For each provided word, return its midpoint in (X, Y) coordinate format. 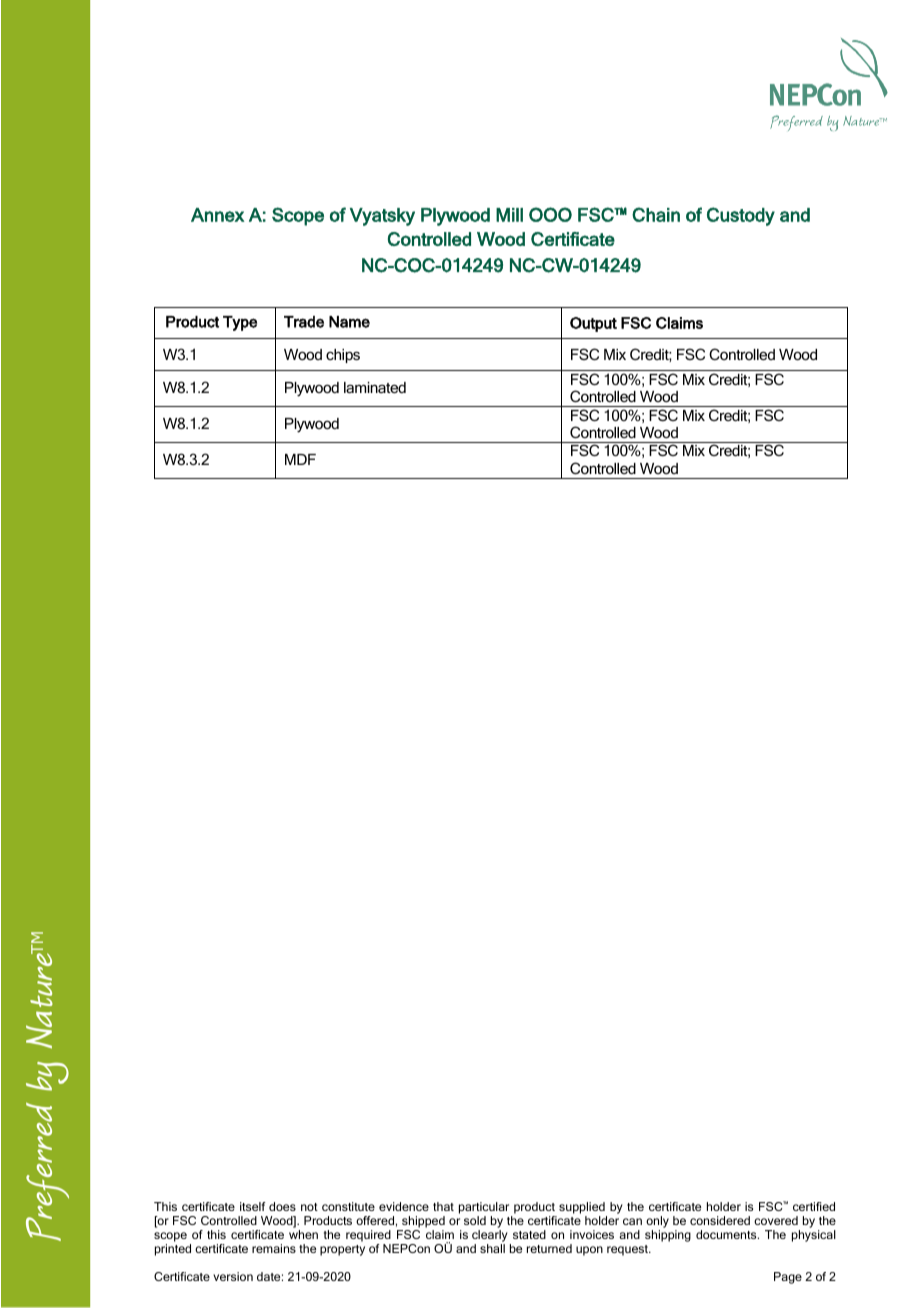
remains (274, 1248)
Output (593, 324)
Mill (509, 215)
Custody (741, 216)
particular (484, 1208)
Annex (218, 215)
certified (814, 1206)
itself (253, 1206)
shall (492, 1248)
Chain (656, 214)
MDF (300, 459)
